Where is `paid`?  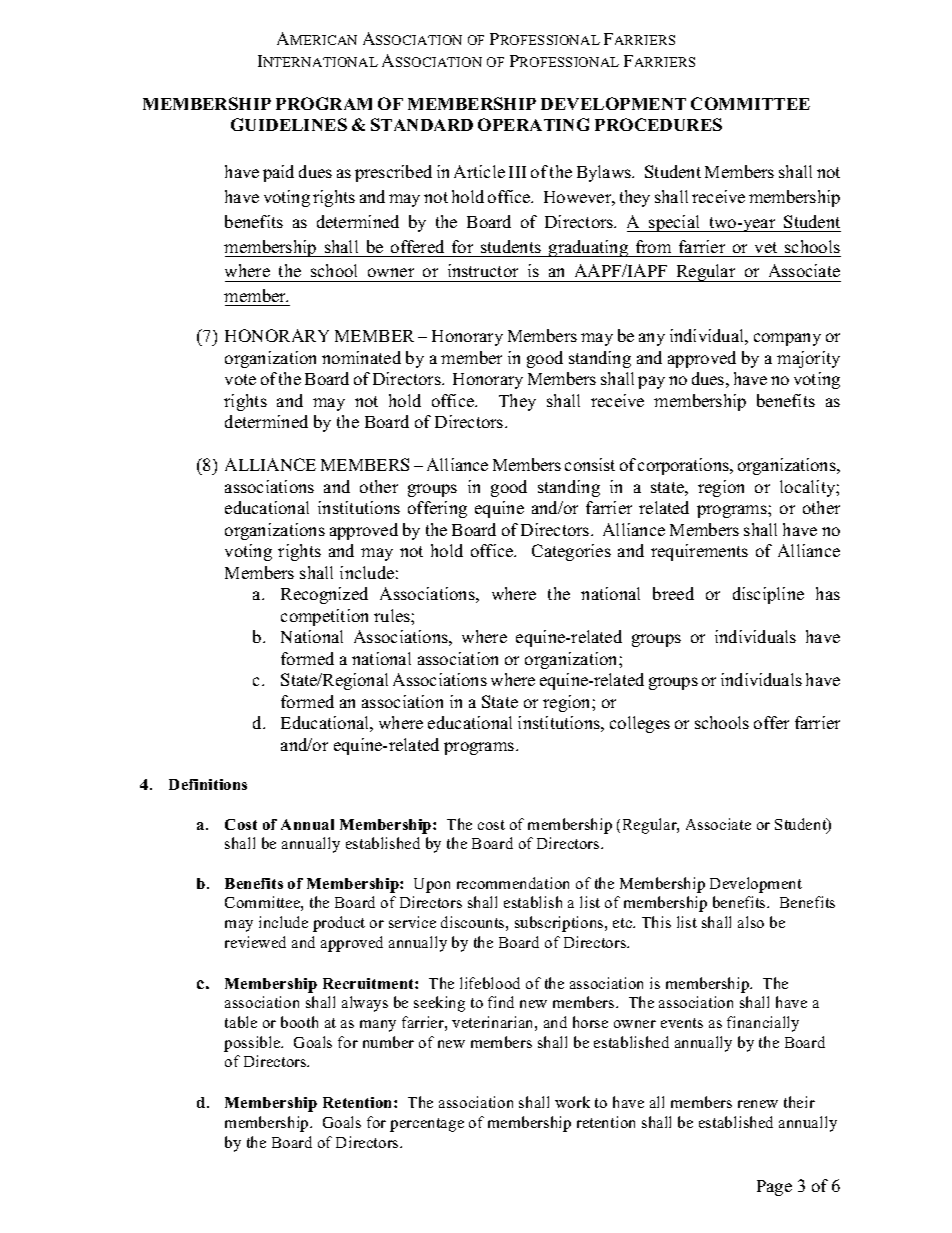 paid is located at coordinates (278, 173).
